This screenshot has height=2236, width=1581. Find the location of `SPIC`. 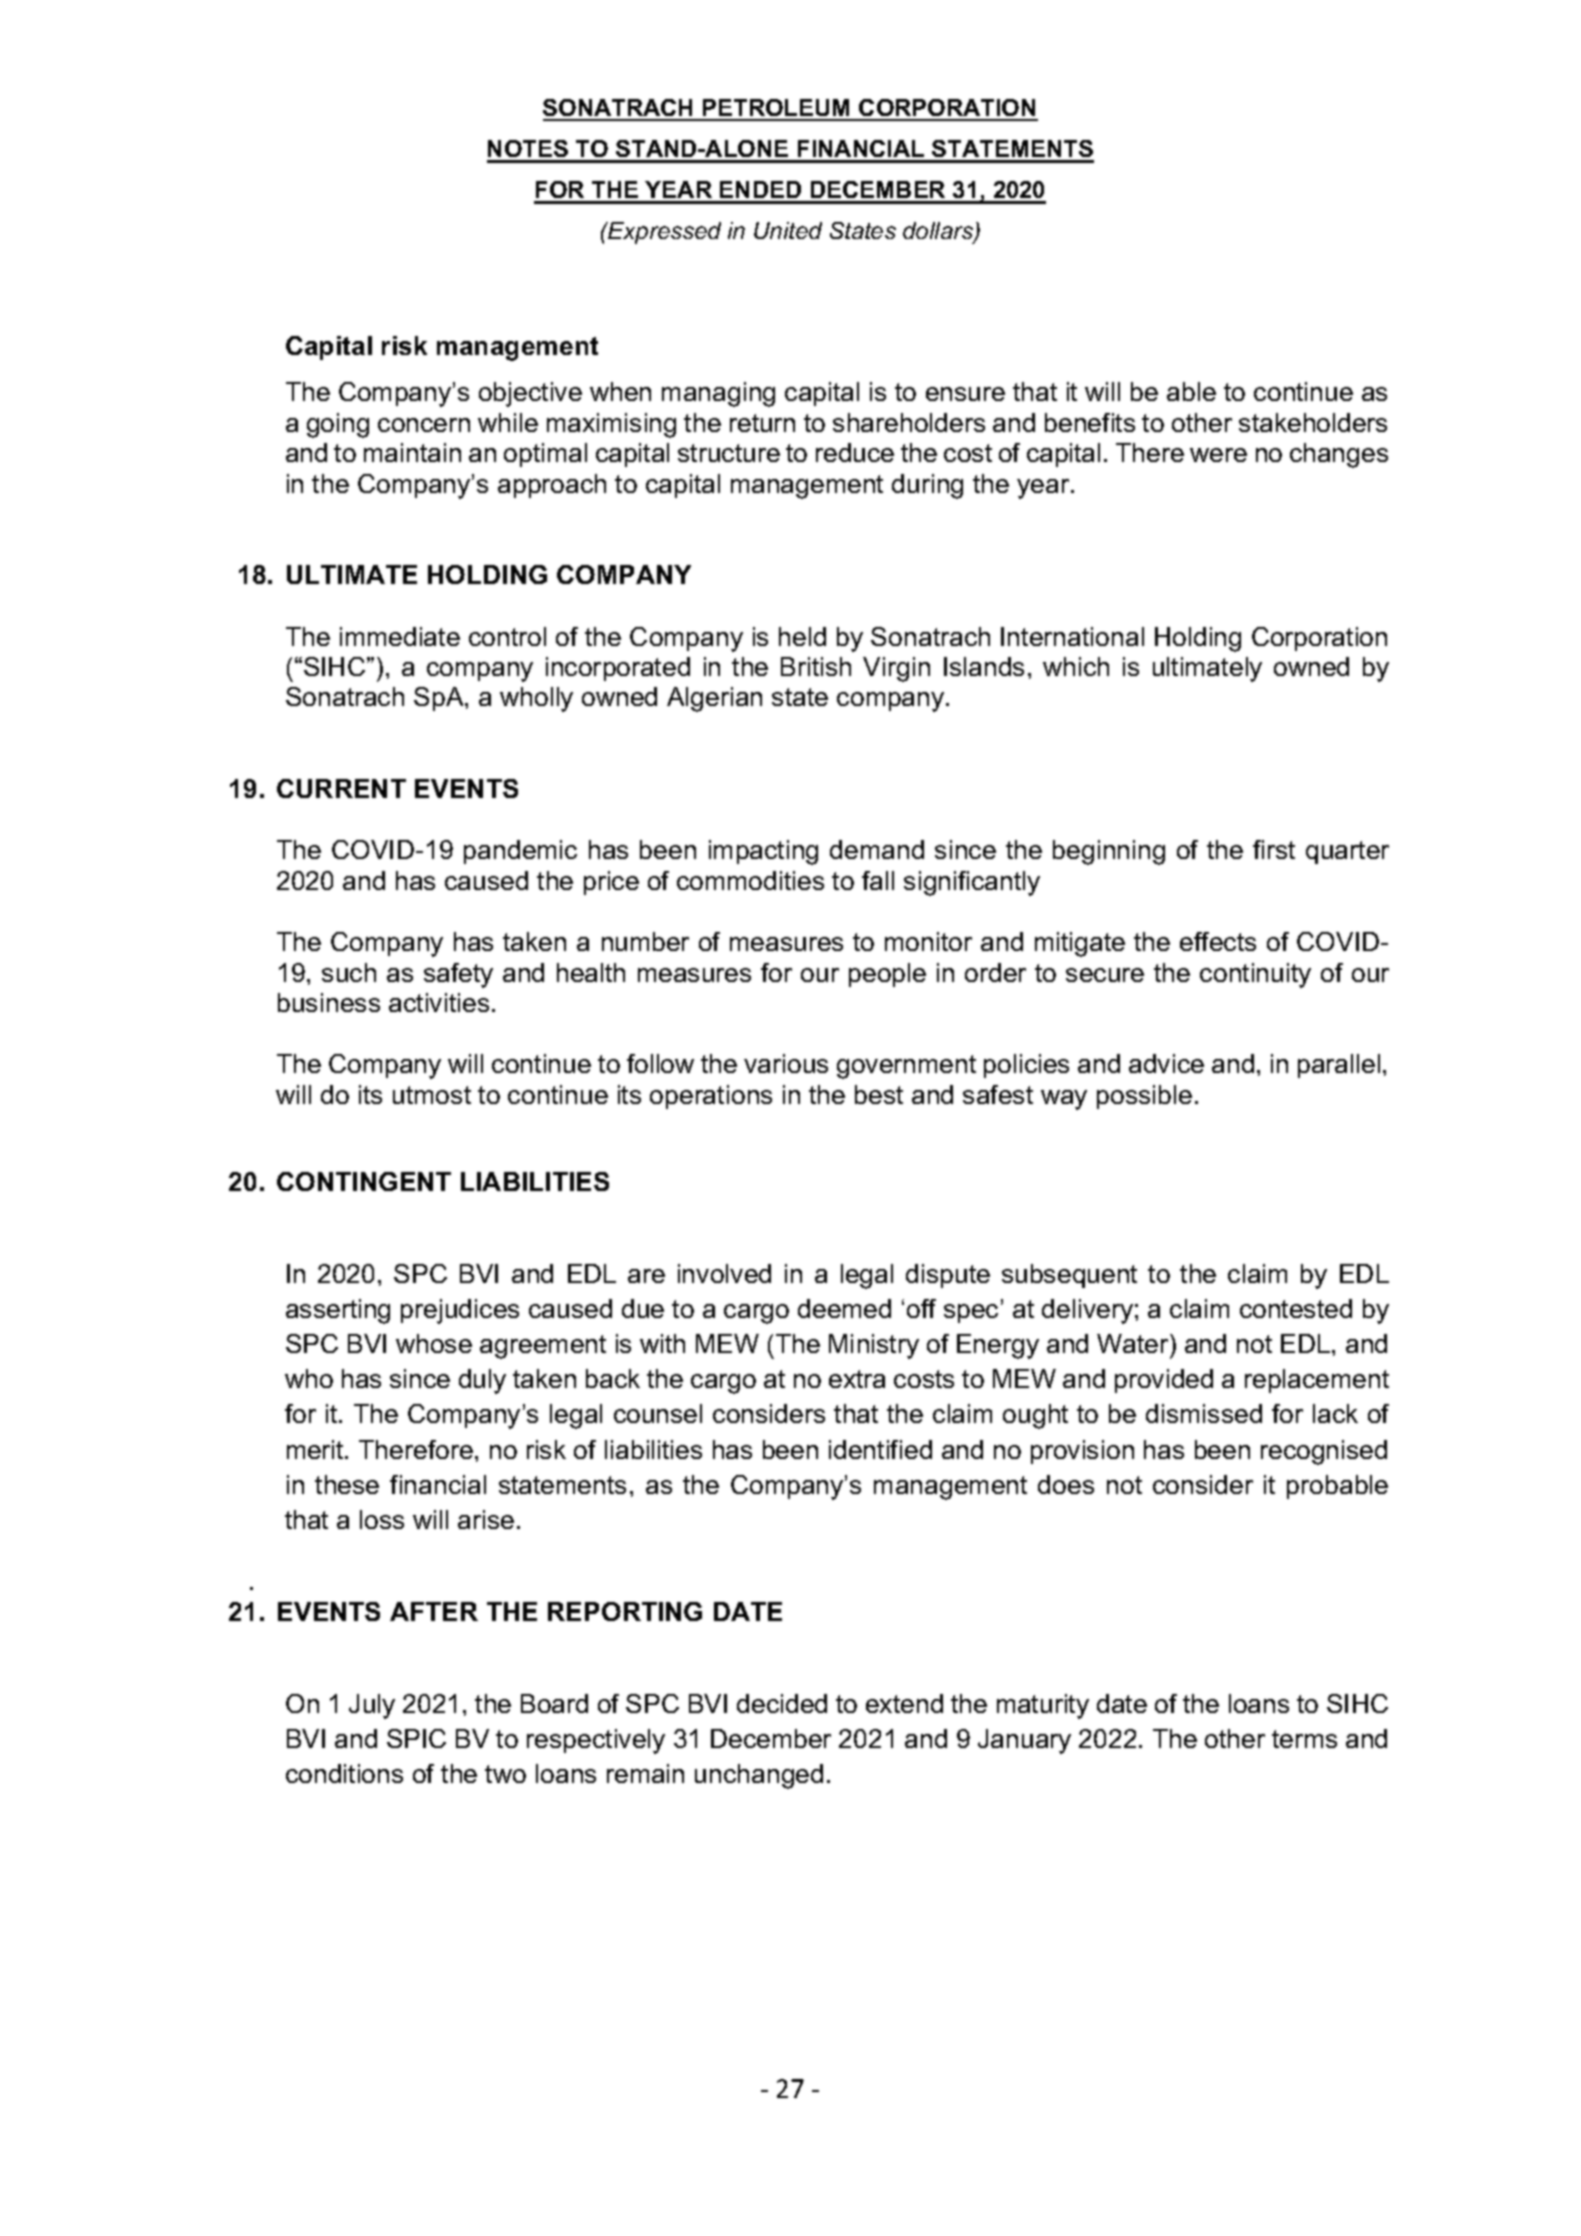

SPIC is located at coordinates (416, 1738).
